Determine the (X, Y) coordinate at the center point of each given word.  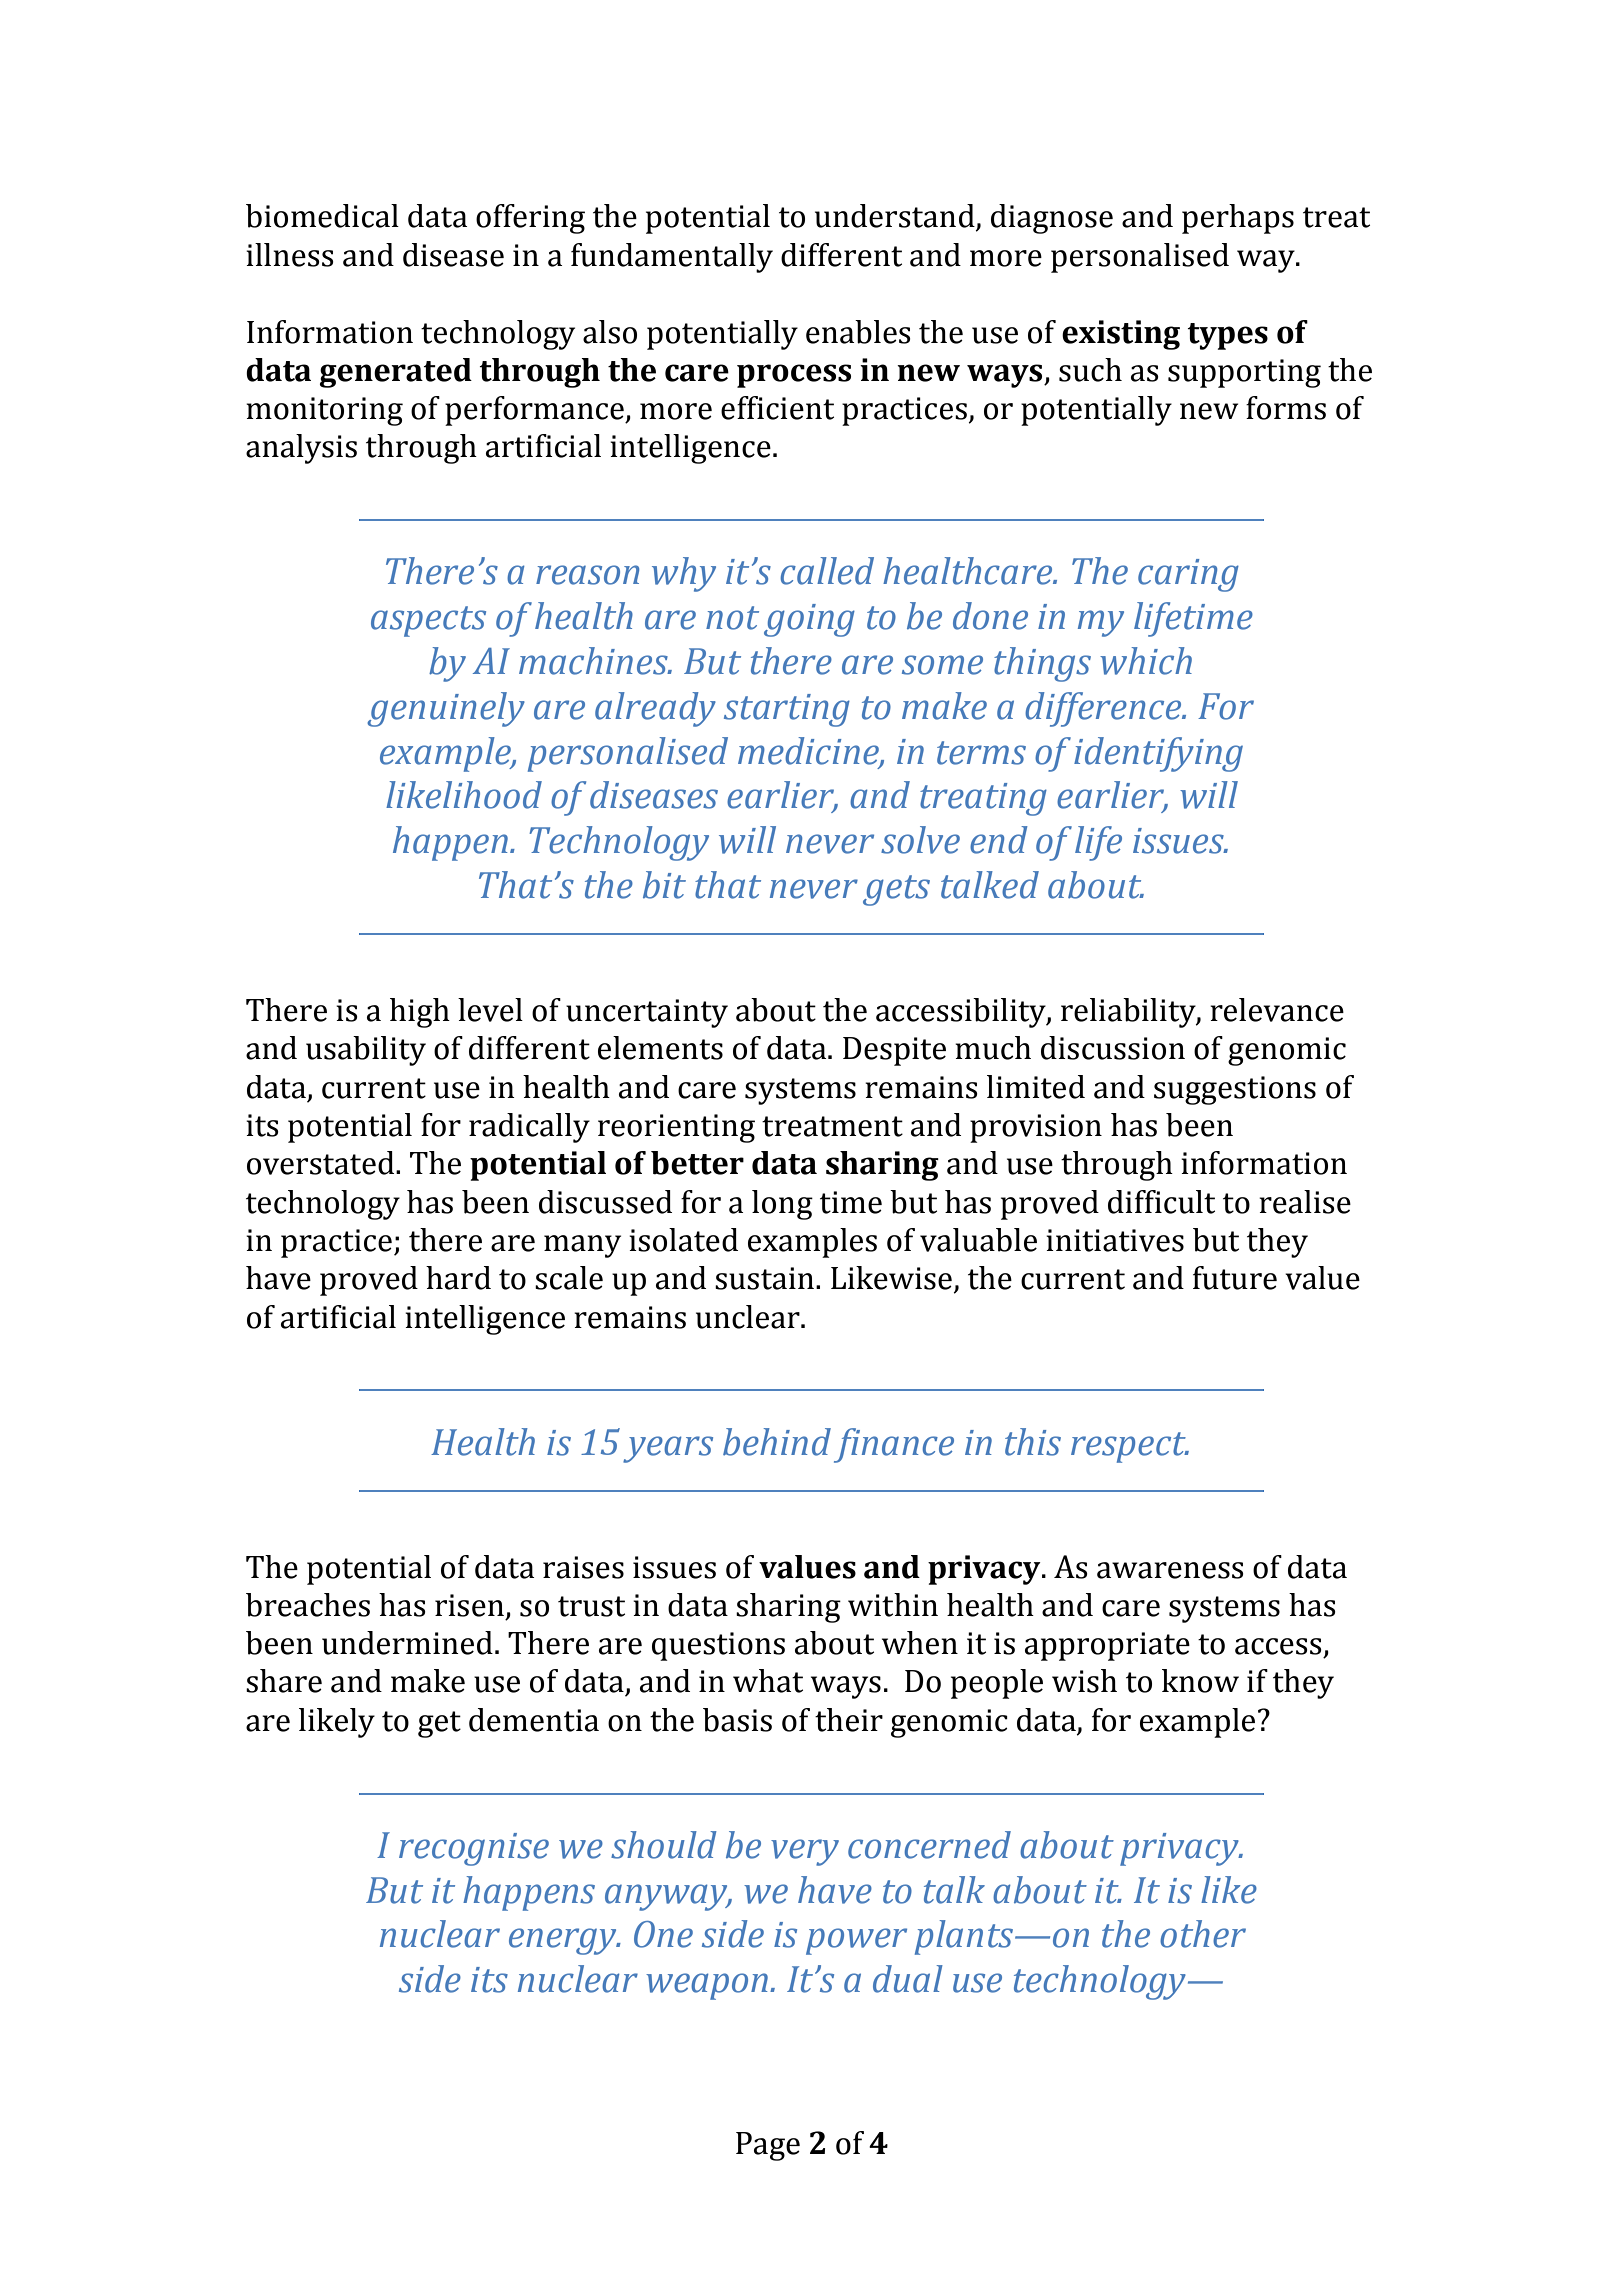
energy (564, 1941)
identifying (1158, 754)
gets (896, 890)
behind (777, 1442)
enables (858, 332)
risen (469, 1605)
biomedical (322, 216)
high (420, 1013)
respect (1129, 1447)
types (1228, 336)
